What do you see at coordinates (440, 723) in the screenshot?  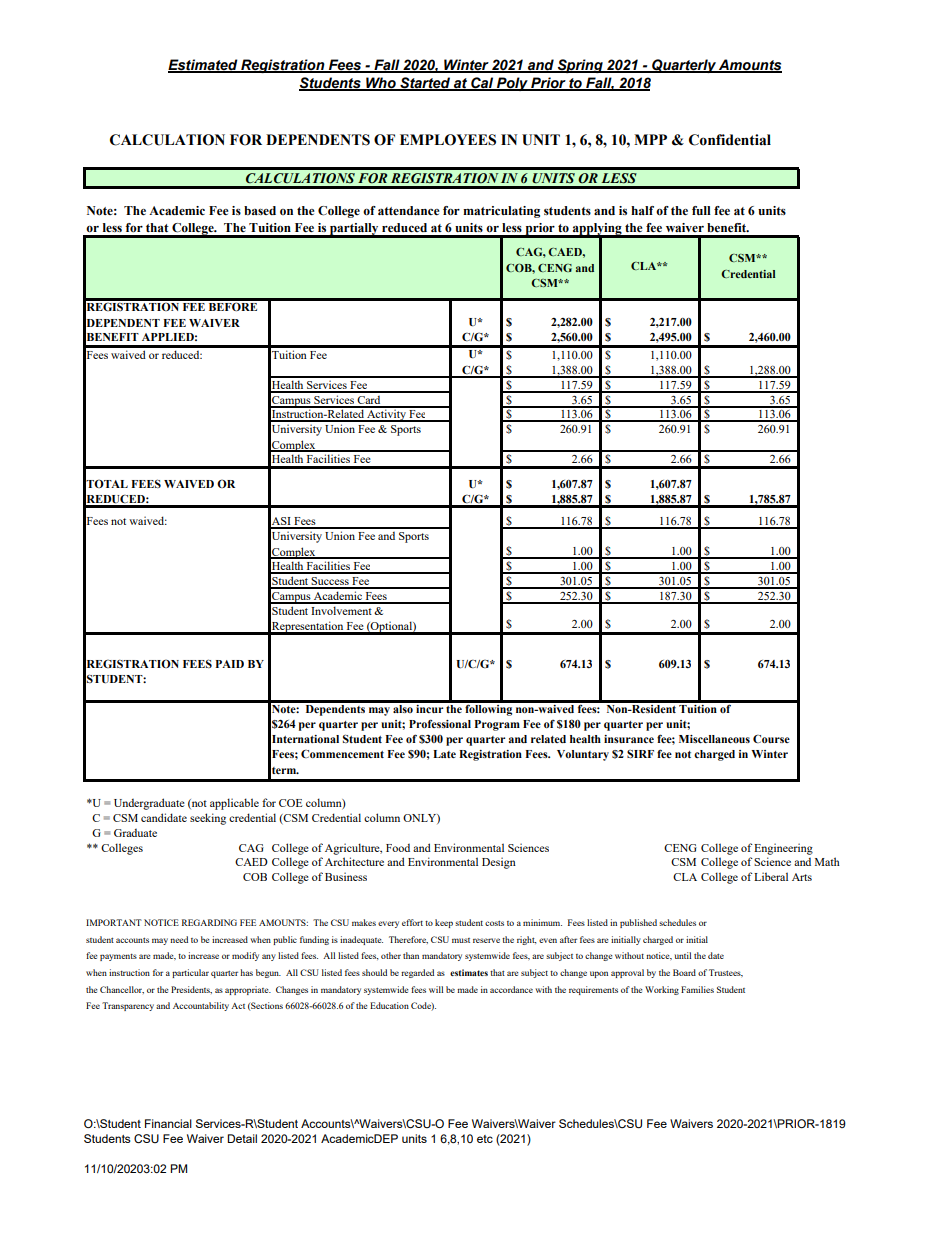 I see `Professional` at bounding box center [440, 723].
